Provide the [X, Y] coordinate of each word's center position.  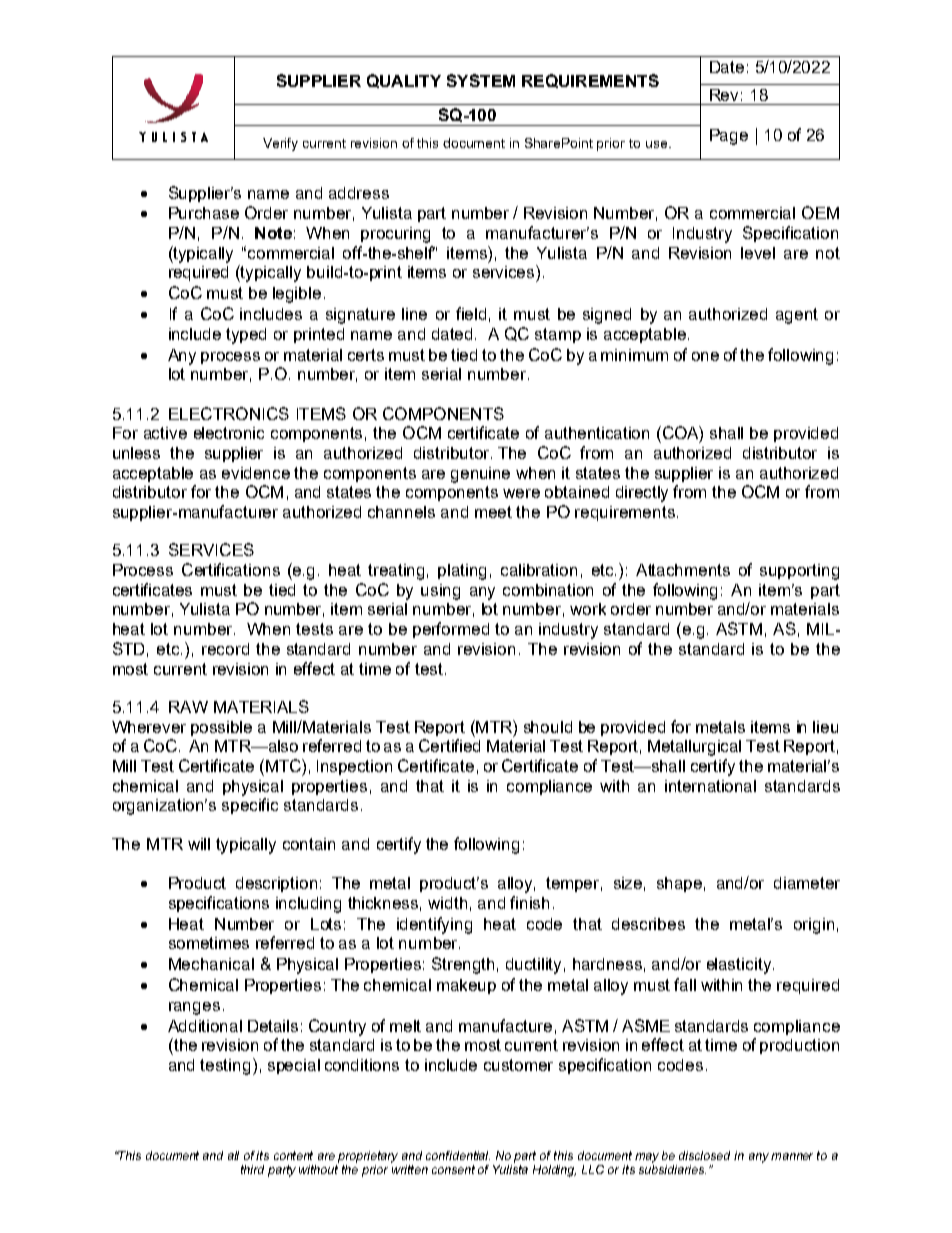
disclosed [704, 1155]
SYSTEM [481, 80]
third [252, 1169]
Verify [280, 144]
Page [729, 137]
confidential [458, 1155]
